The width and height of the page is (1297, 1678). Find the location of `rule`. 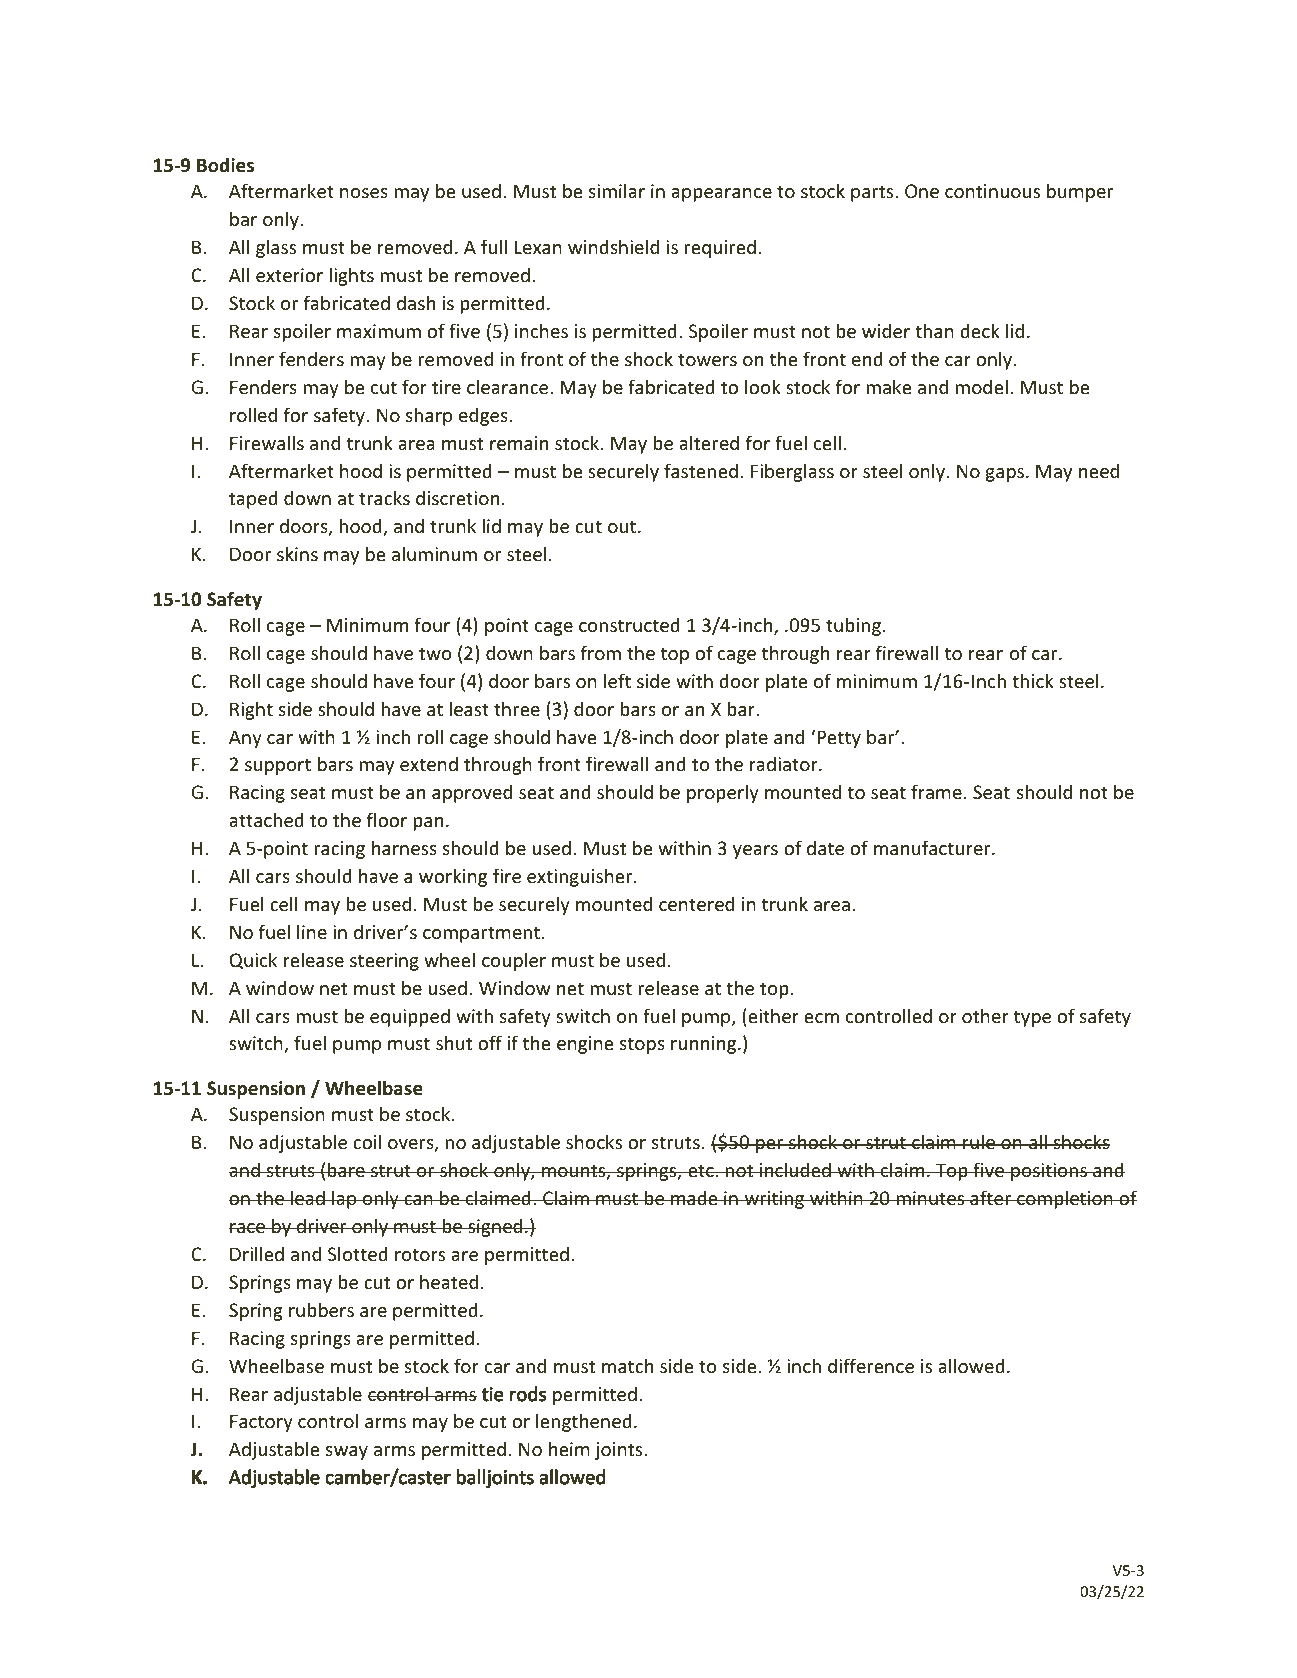

rule is located at coordinates (979, 1141).
